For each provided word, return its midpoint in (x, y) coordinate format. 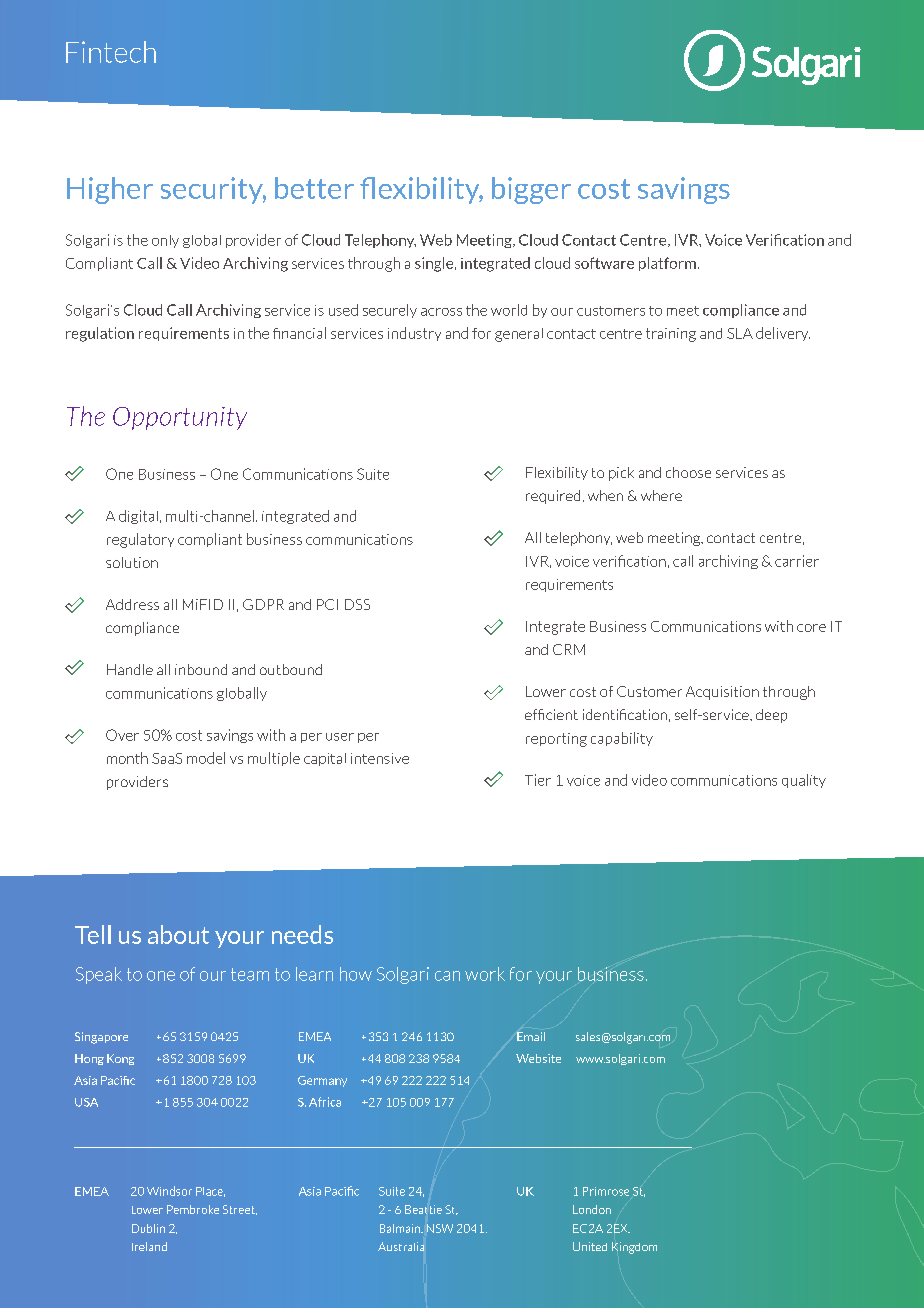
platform (667, 264)
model (206, 758)
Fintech (111, 52)
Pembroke (193, 1209)
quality (804, 781)
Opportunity (180, 418)
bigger (531, 190)
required (553, 497)
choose (688, 472)
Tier (538, 780)
